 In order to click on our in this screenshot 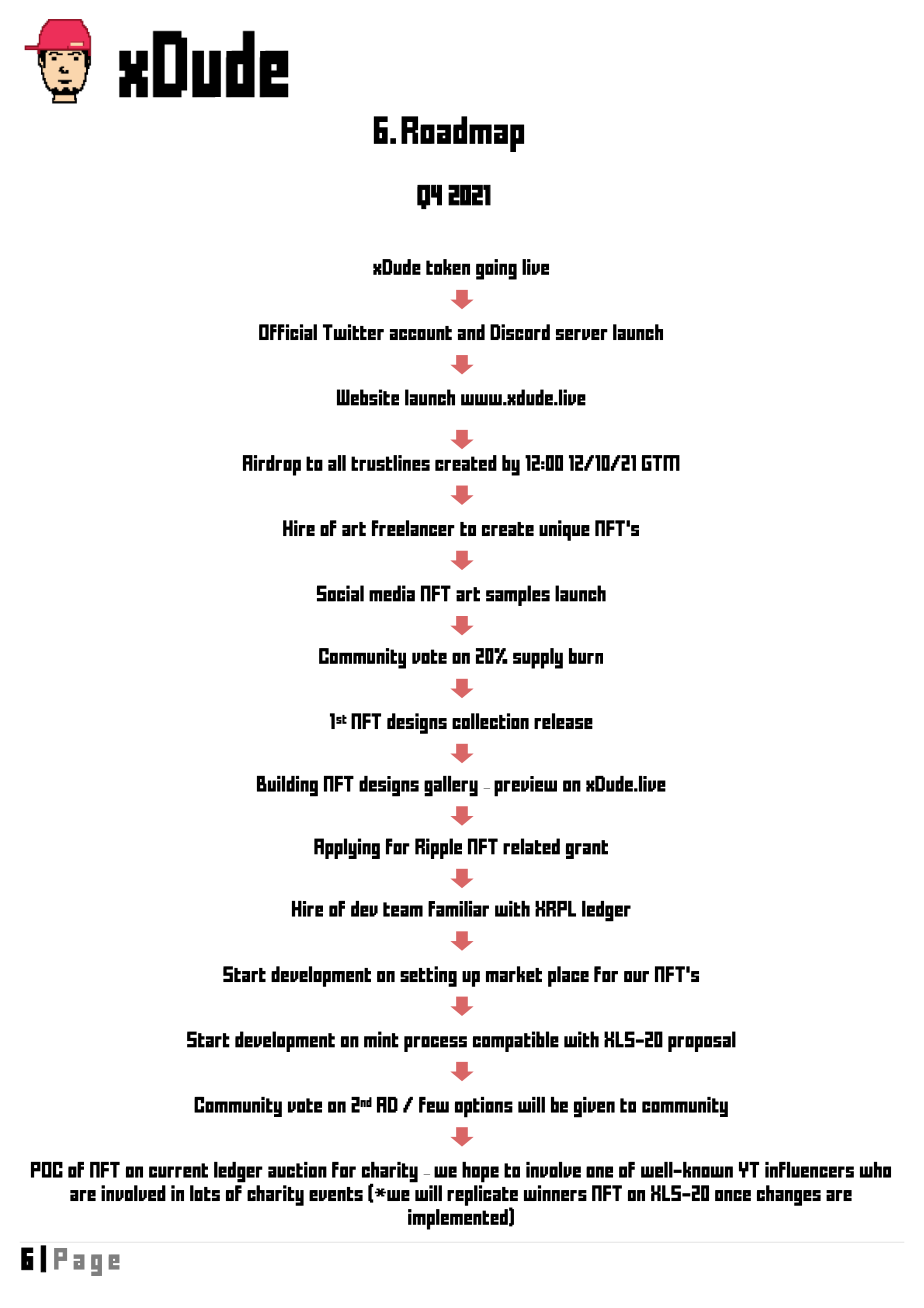, I will do `click(636, 976)`.
